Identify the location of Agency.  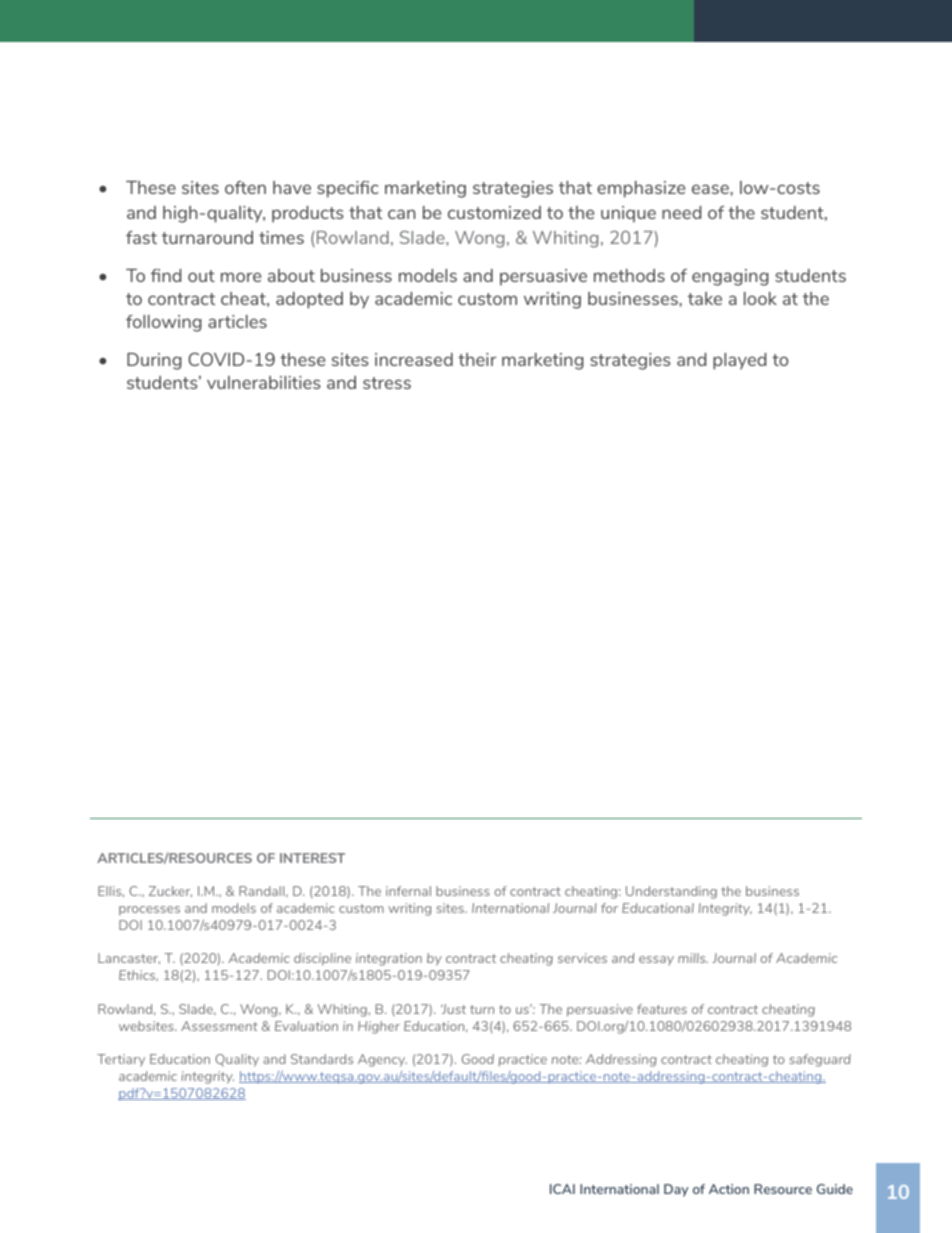
(382, 1060).
